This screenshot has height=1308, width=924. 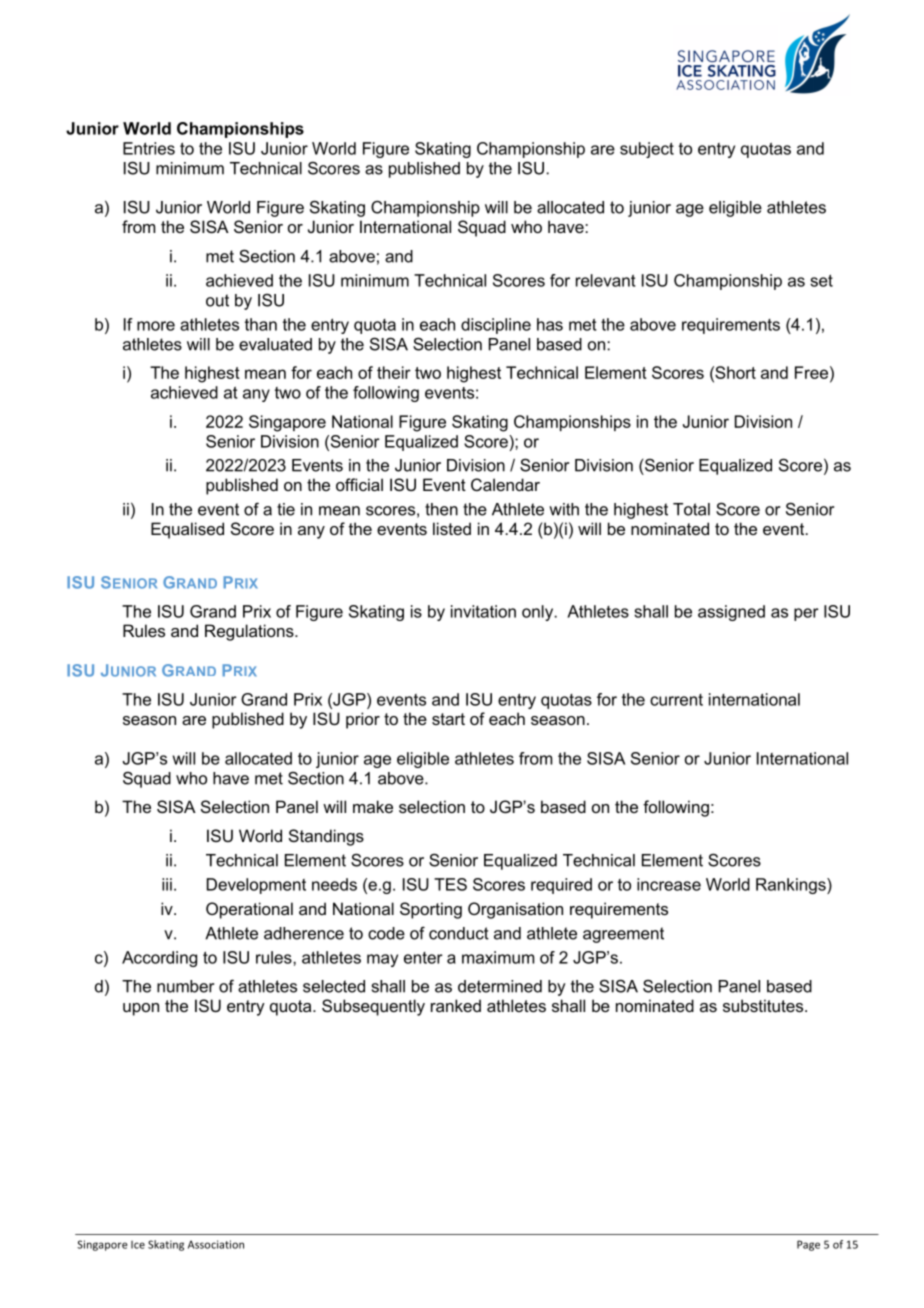 What do you see at coordinates (216, 1244) in the screenshot?
I see `Association` at bounding box center [216, 1244].
